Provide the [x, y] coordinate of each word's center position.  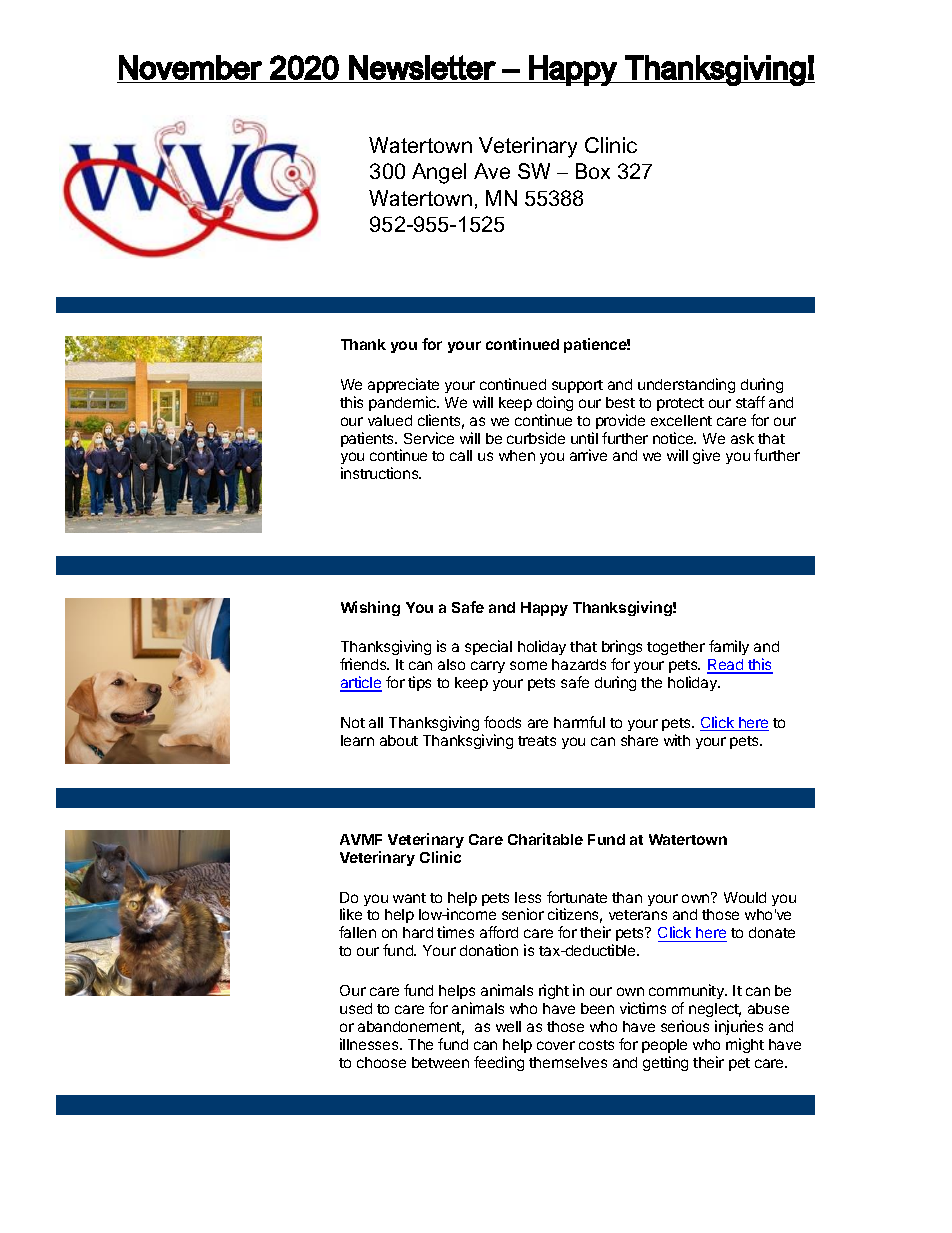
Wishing [370, 608]
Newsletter [422, 67]
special [488, 647]
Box [593, 171]
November [190, 67]
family [729, 647]
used [356, 1008]
